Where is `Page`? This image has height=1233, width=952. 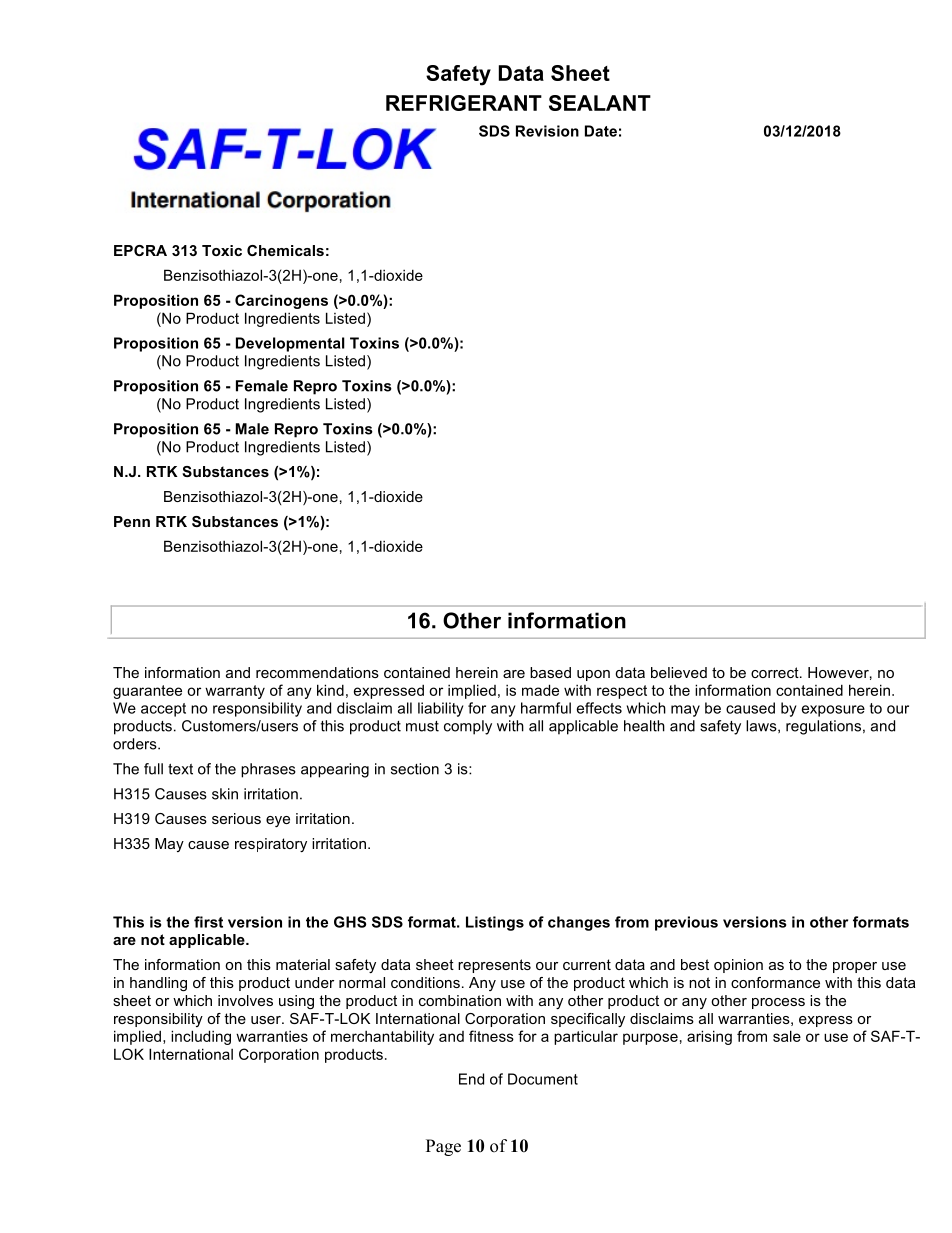
Page is located at coordinates (443, 1147).
